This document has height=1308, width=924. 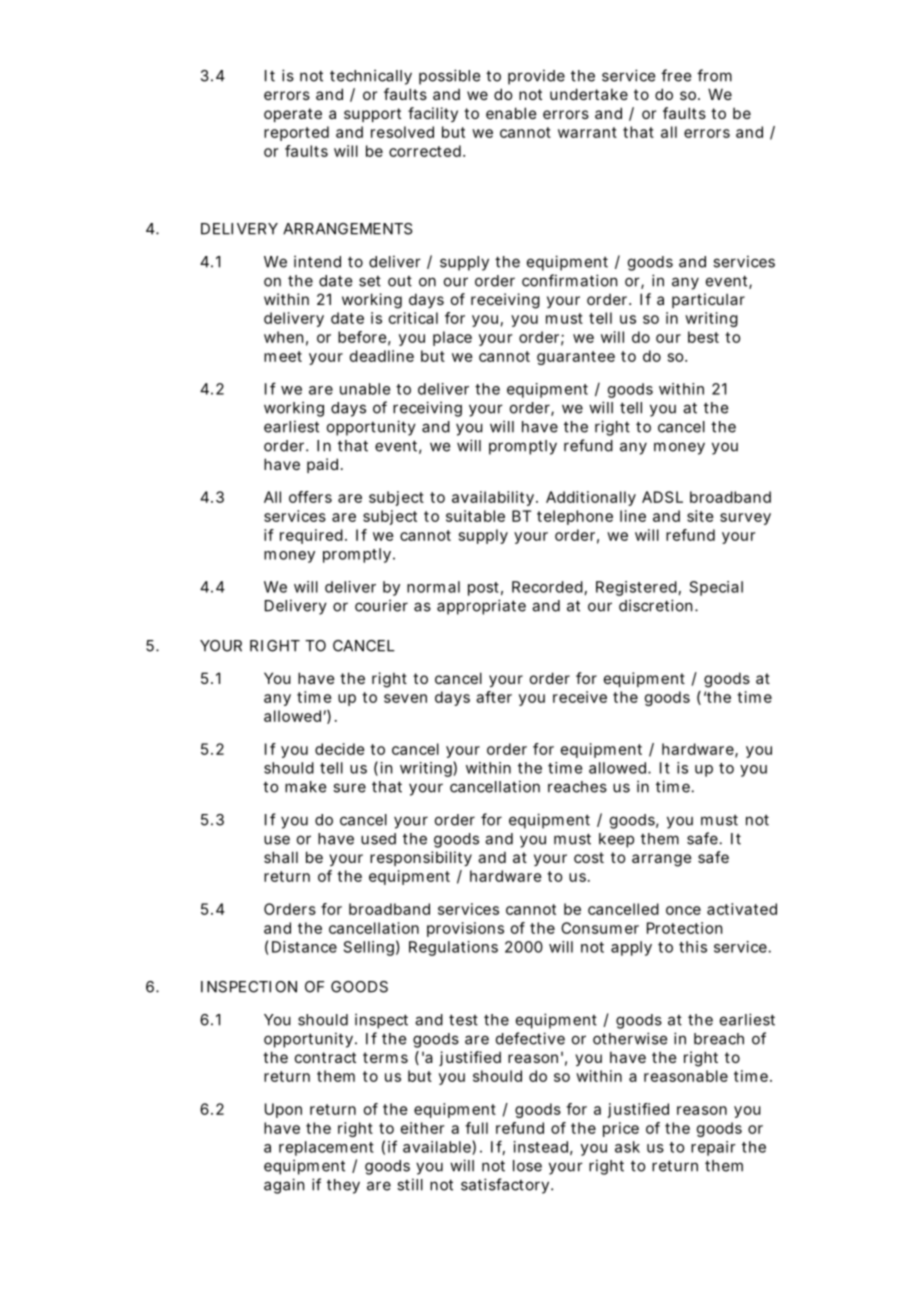 I want to click on once, so click(x=683, y=910).
